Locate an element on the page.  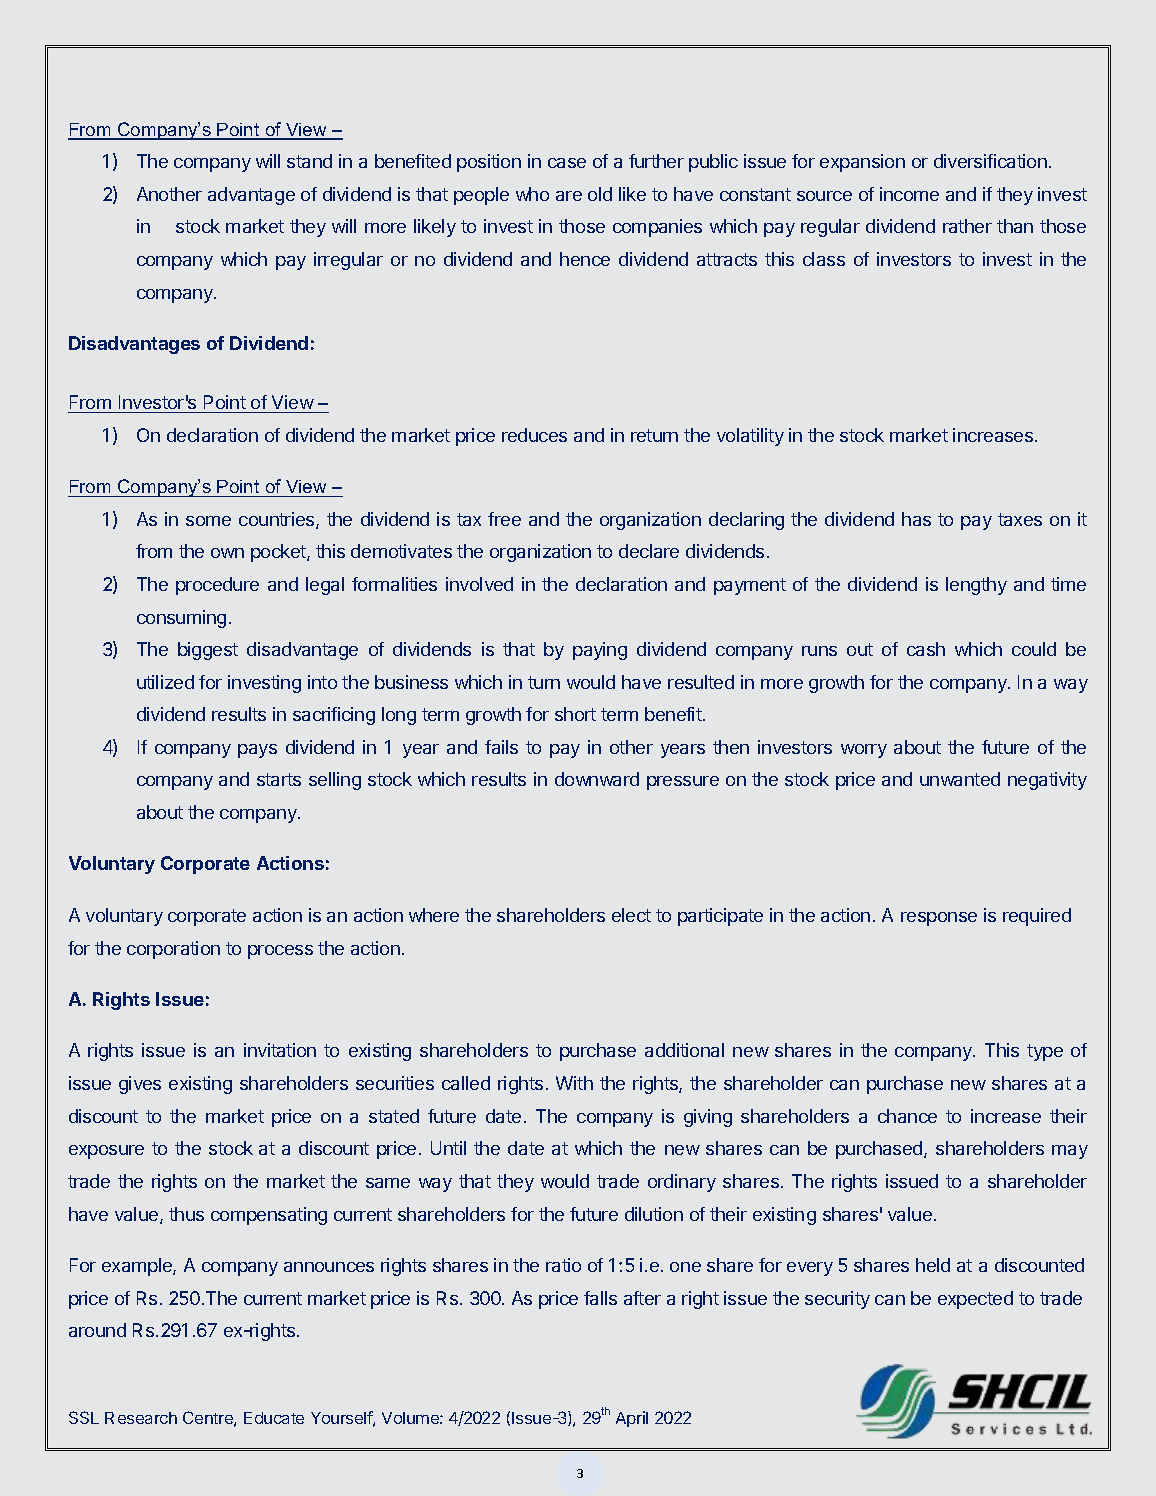
Research is located at coordinates (141, 1418).
